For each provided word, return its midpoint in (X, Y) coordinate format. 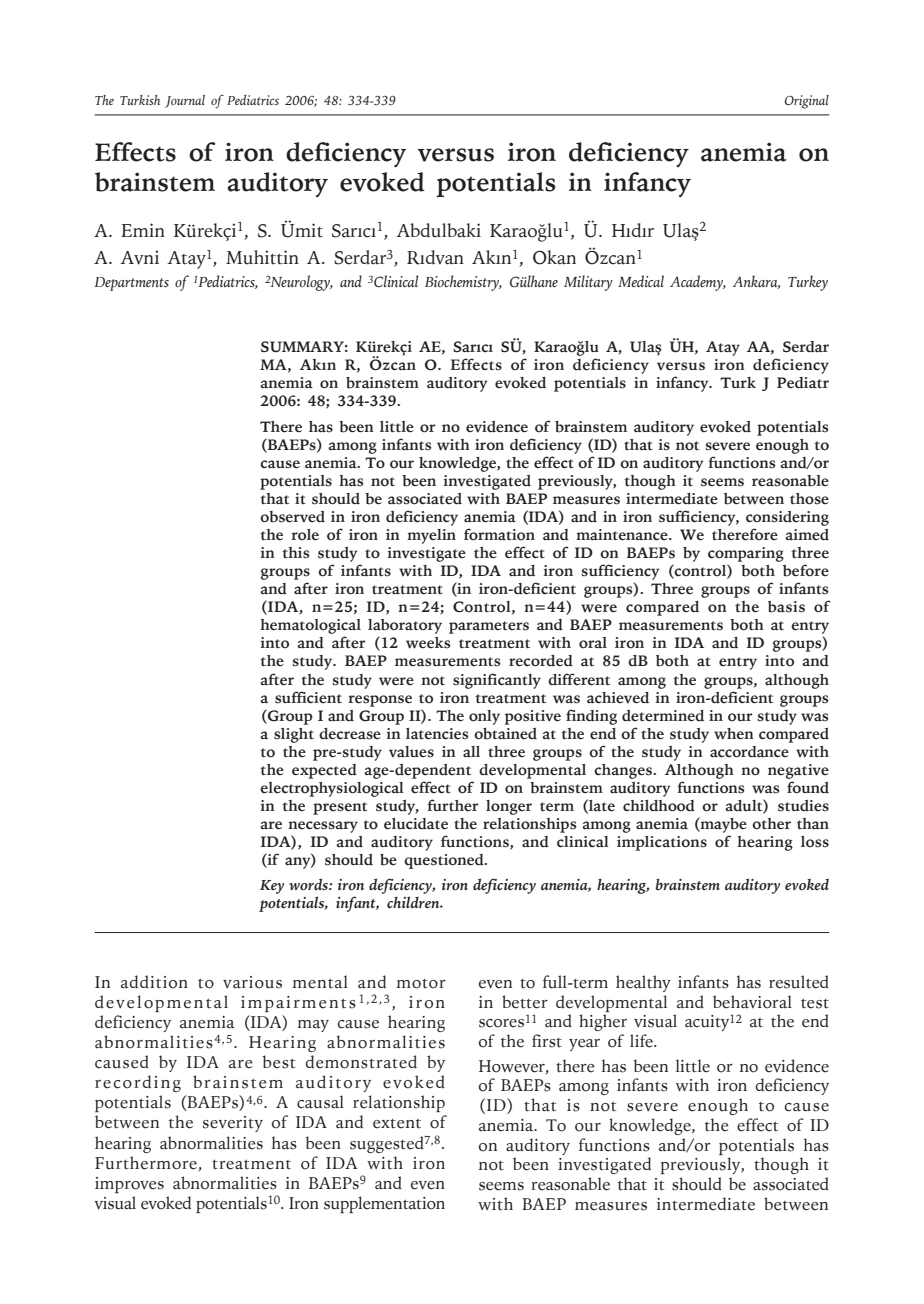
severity (233, 1124)
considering (787, 518)
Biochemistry (463, 283)
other (771, 824)
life (642, 1041)
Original (807, 102)
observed (292, 517)
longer (509, 807)
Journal (185, 101)
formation (499, 534)
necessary (323, 827)
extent (397, 1124)
